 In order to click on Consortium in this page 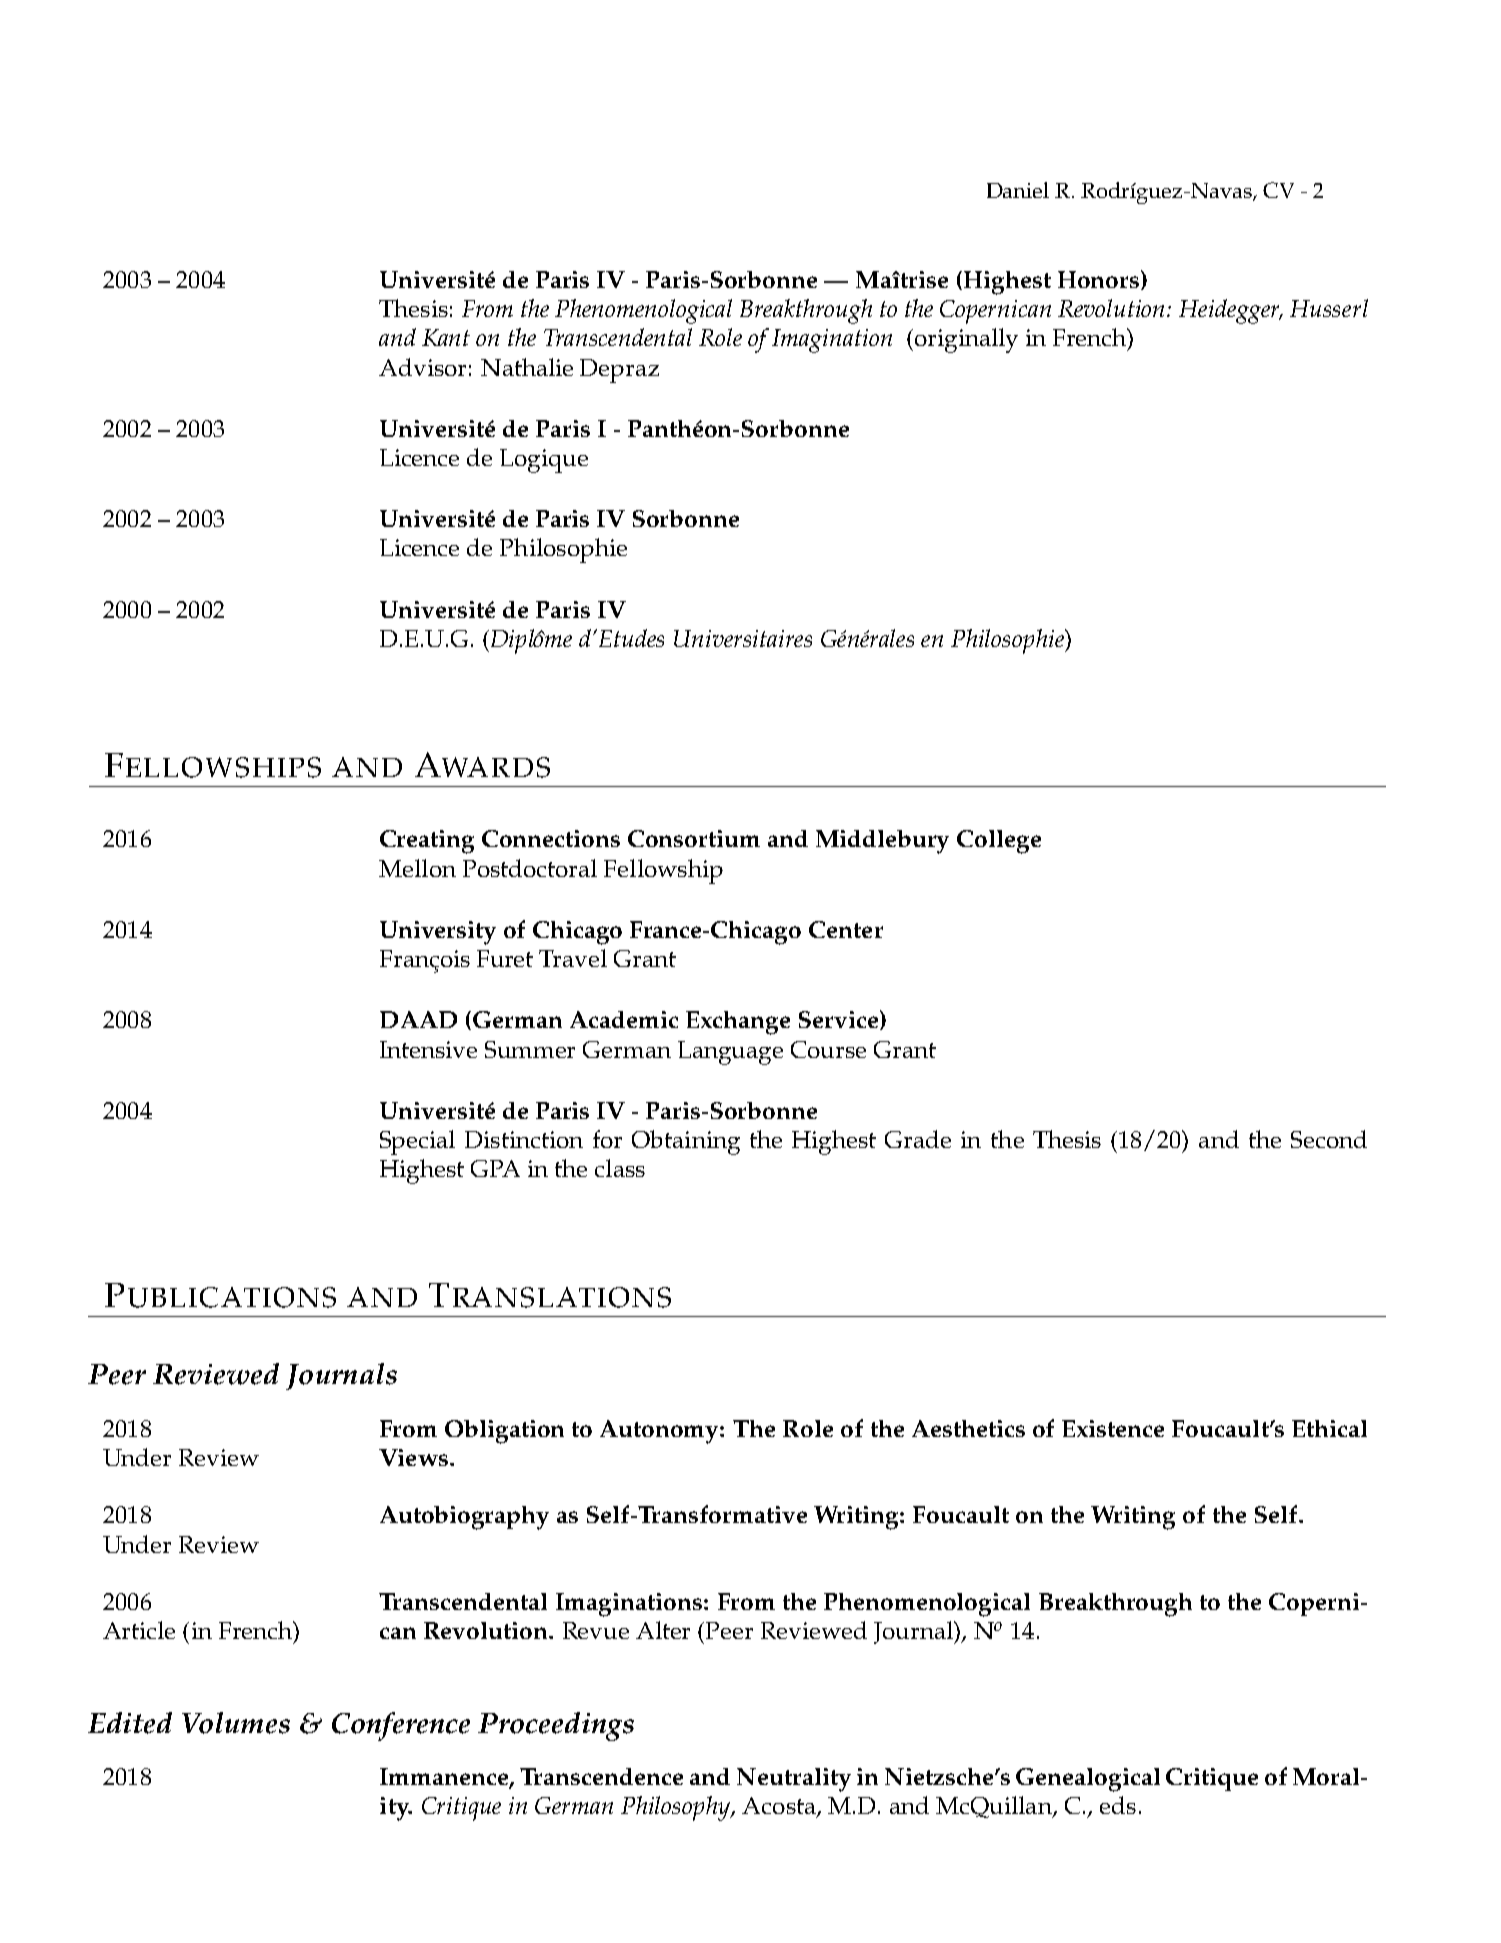, I will do `click(694, 838)`.
